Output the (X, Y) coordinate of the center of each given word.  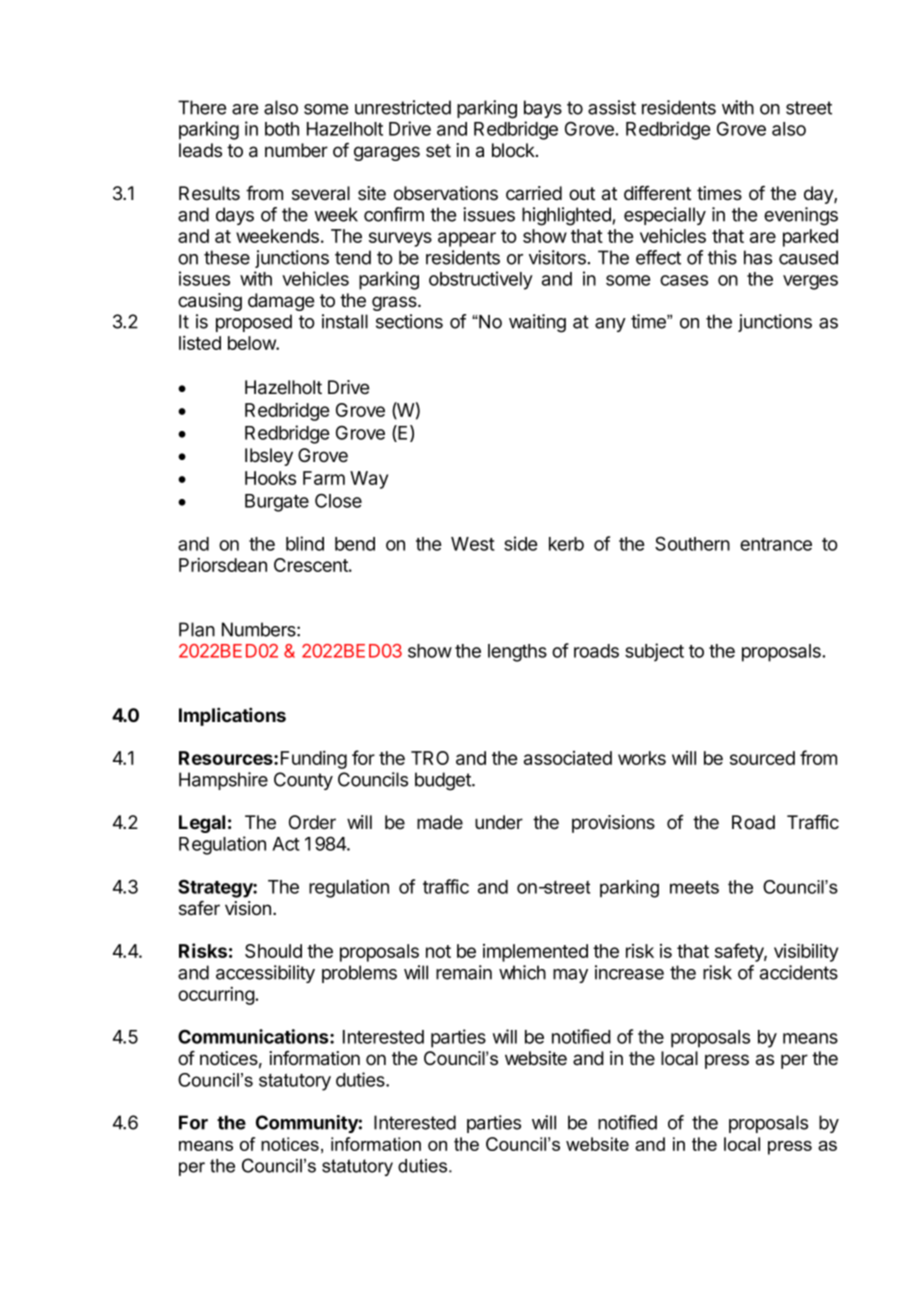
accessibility (265, 974)
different (657, 193)
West (473, 544)
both (282, 129)
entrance (776, 544)
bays (543, 109)
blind (305, 543)
